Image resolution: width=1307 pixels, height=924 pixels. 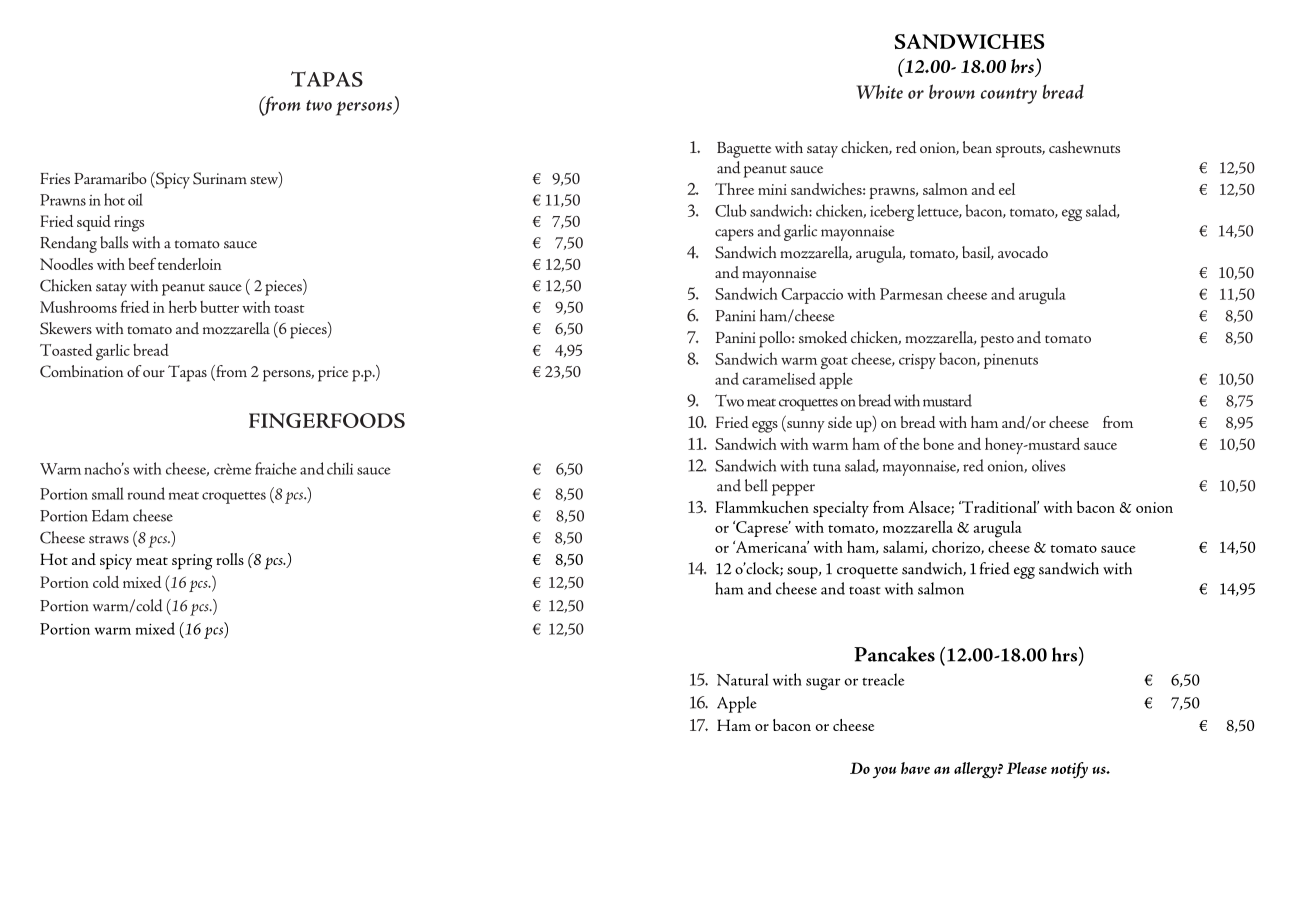 I want to click on Baguette, so click(x=744, y=150).
